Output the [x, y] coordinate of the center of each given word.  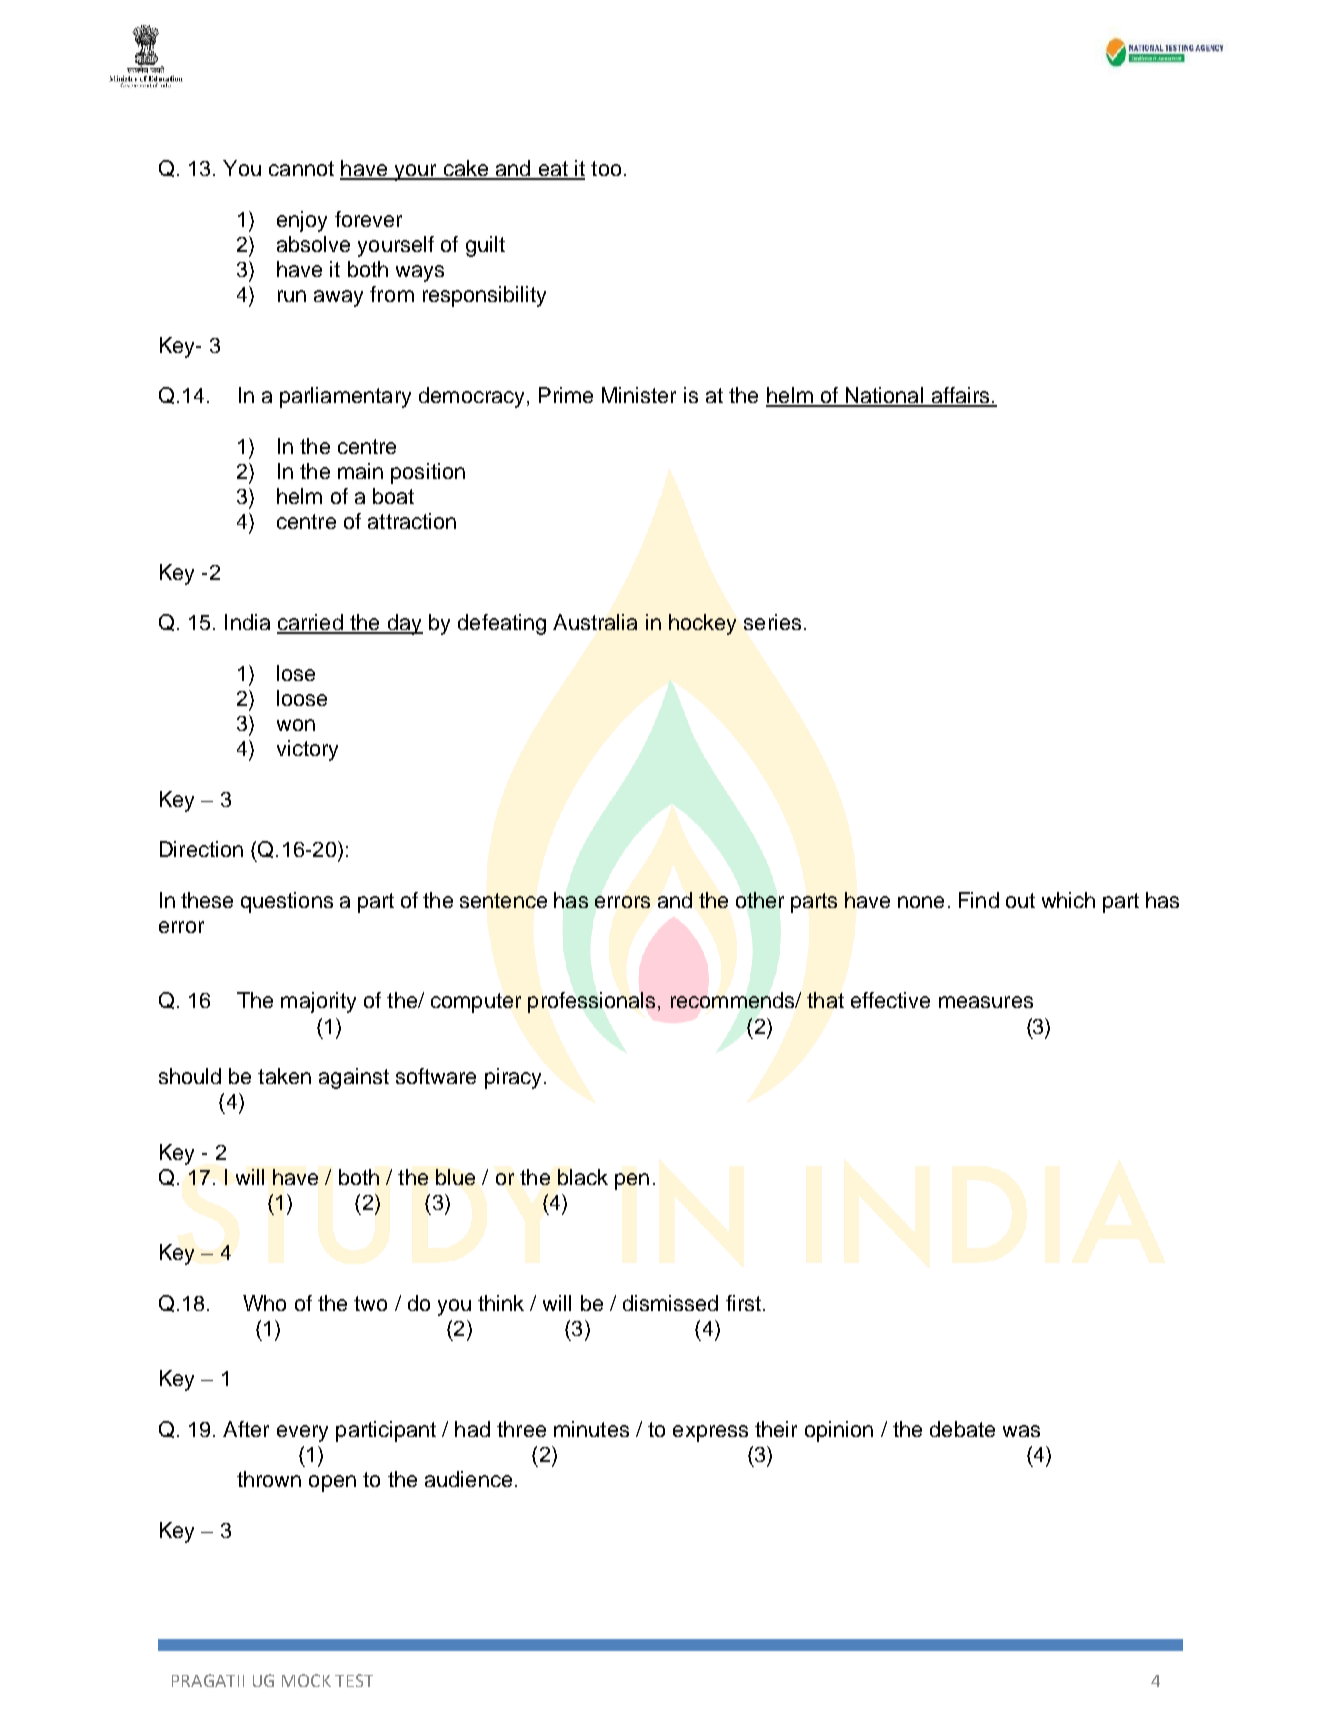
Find [979, 900]
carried [311, 623]
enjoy [302, 221]
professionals [591, 1002]
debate [962, 1429]
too [606, 168]
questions [287, 902]
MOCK [306, 1680]
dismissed [670, 1303]
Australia [595, 622]
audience [468, 1479]
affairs [960, 396]
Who [264, 1303]
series [772, 622]
